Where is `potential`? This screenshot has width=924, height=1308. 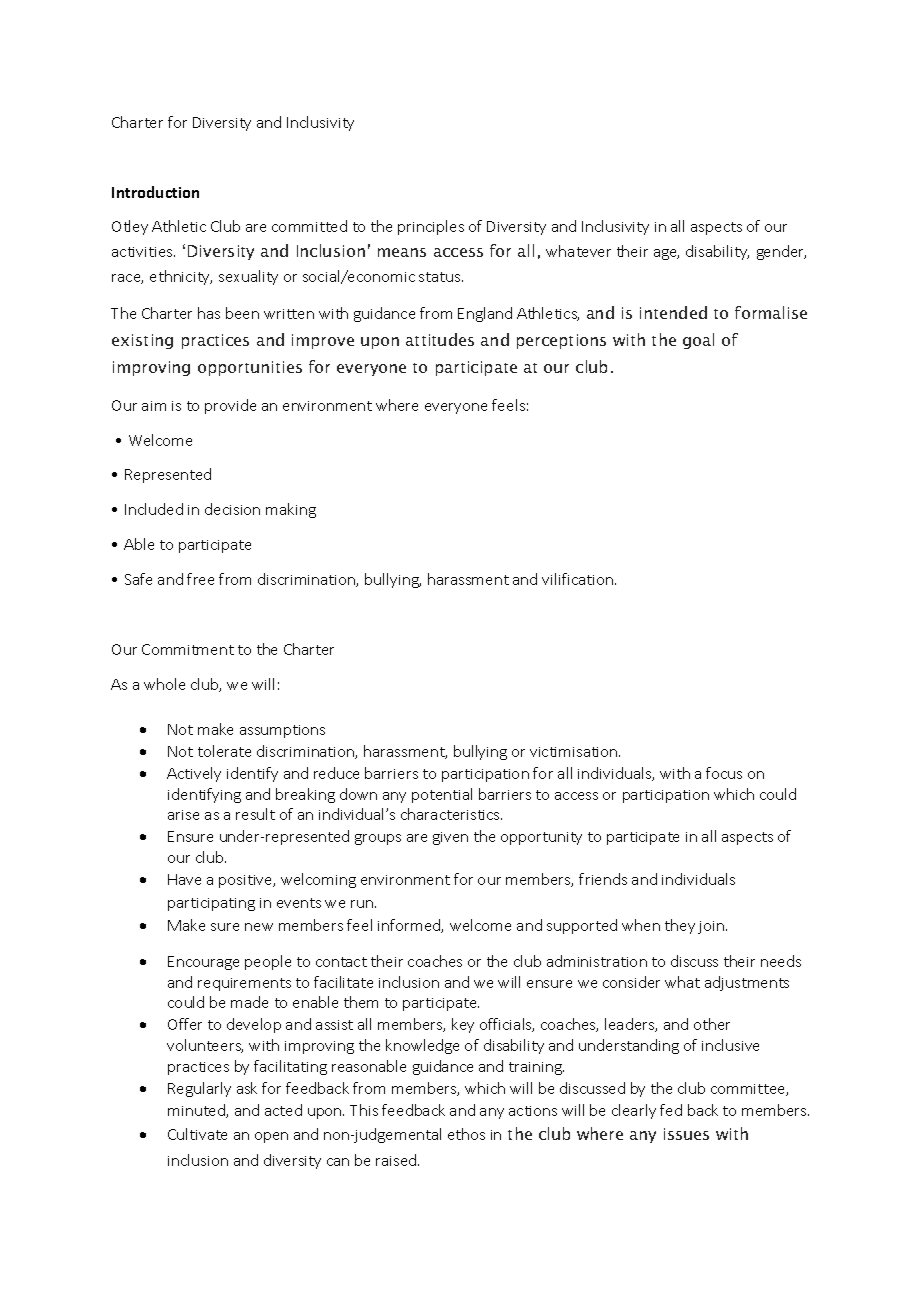
potential is located at coordinates (442, 795).
